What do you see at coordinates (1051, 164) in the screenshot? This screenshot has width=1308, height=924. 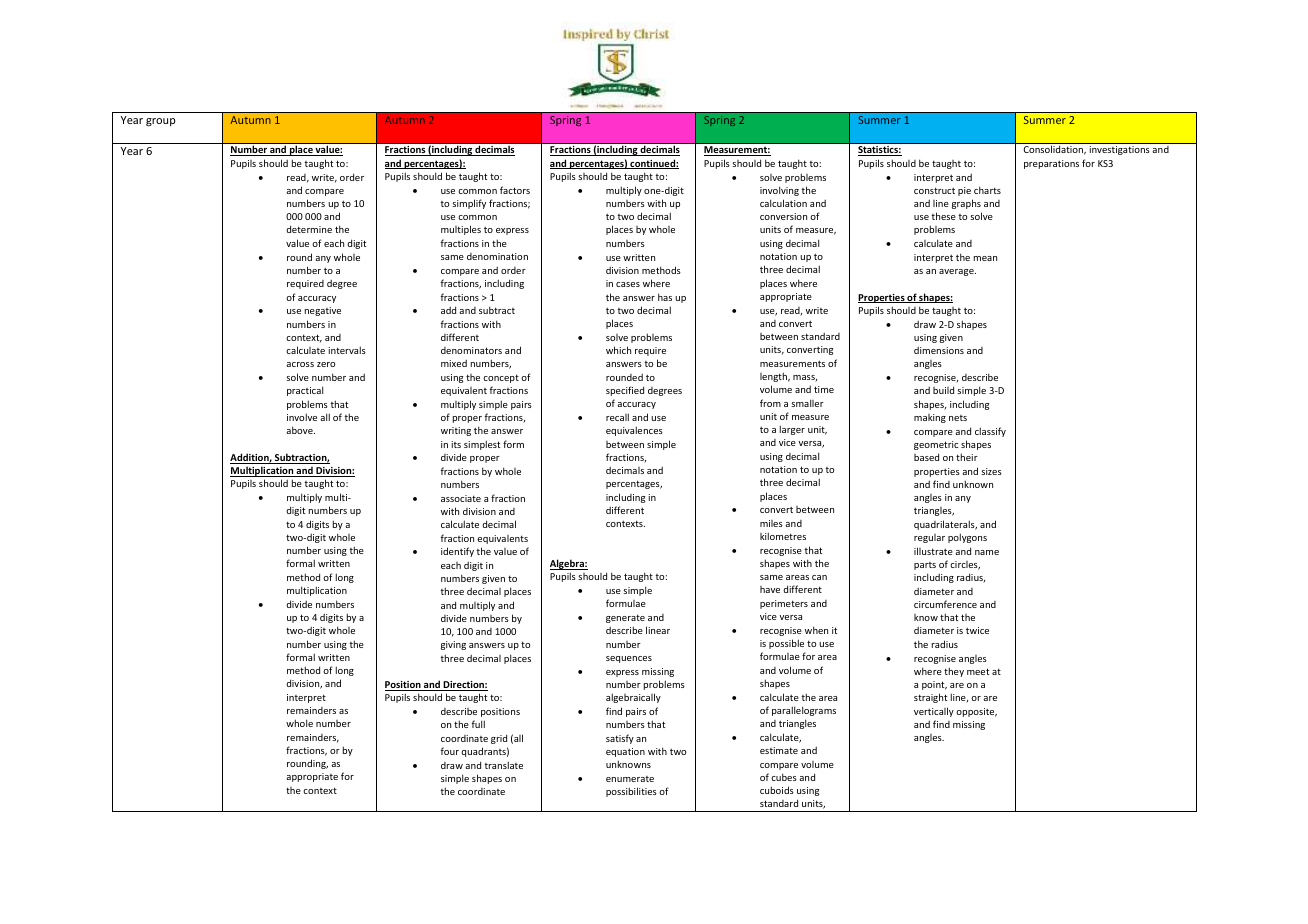 I see `preparations` at bounding box center [1051, 164].
